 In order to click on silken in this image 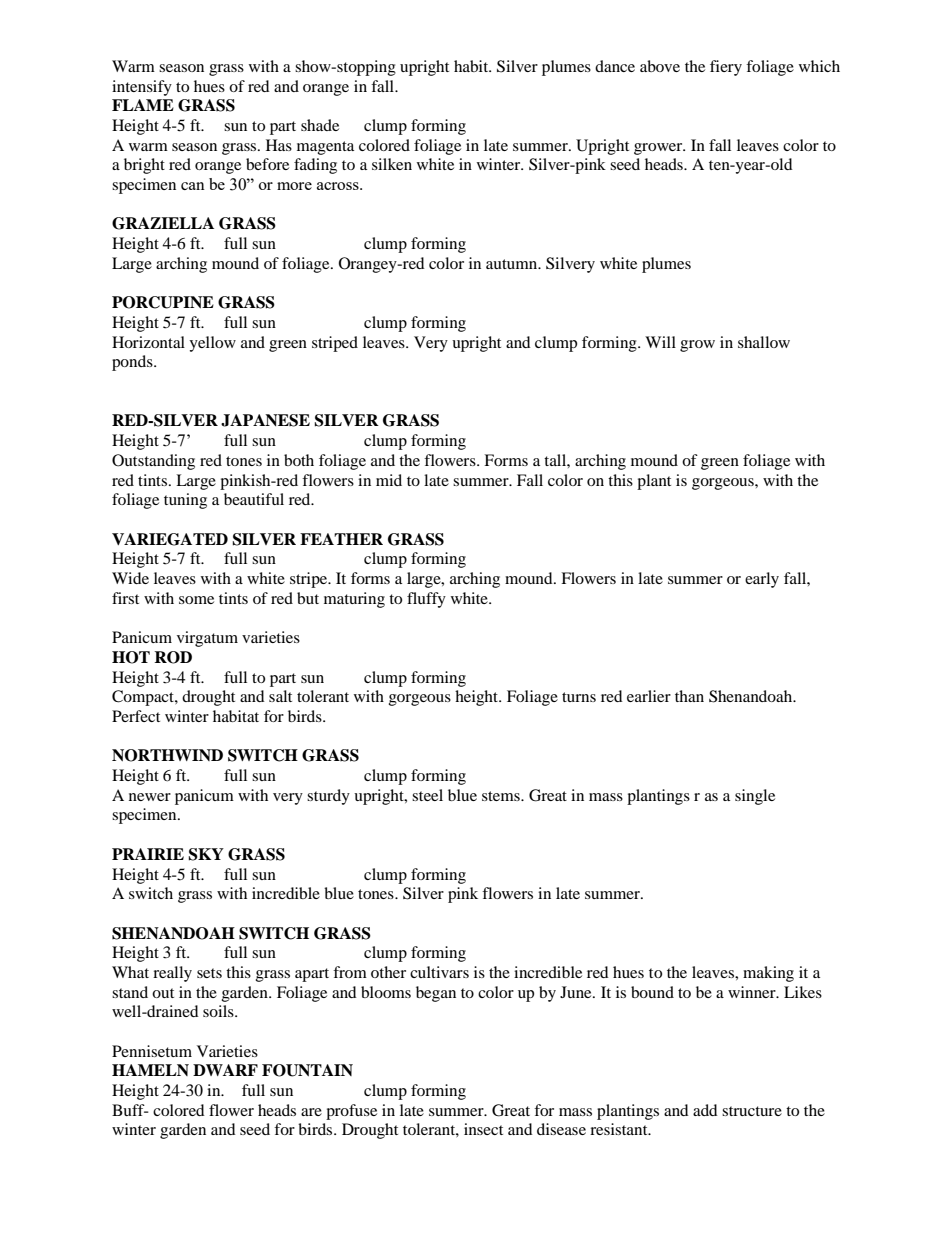, I will do `click(392, 164)`.
